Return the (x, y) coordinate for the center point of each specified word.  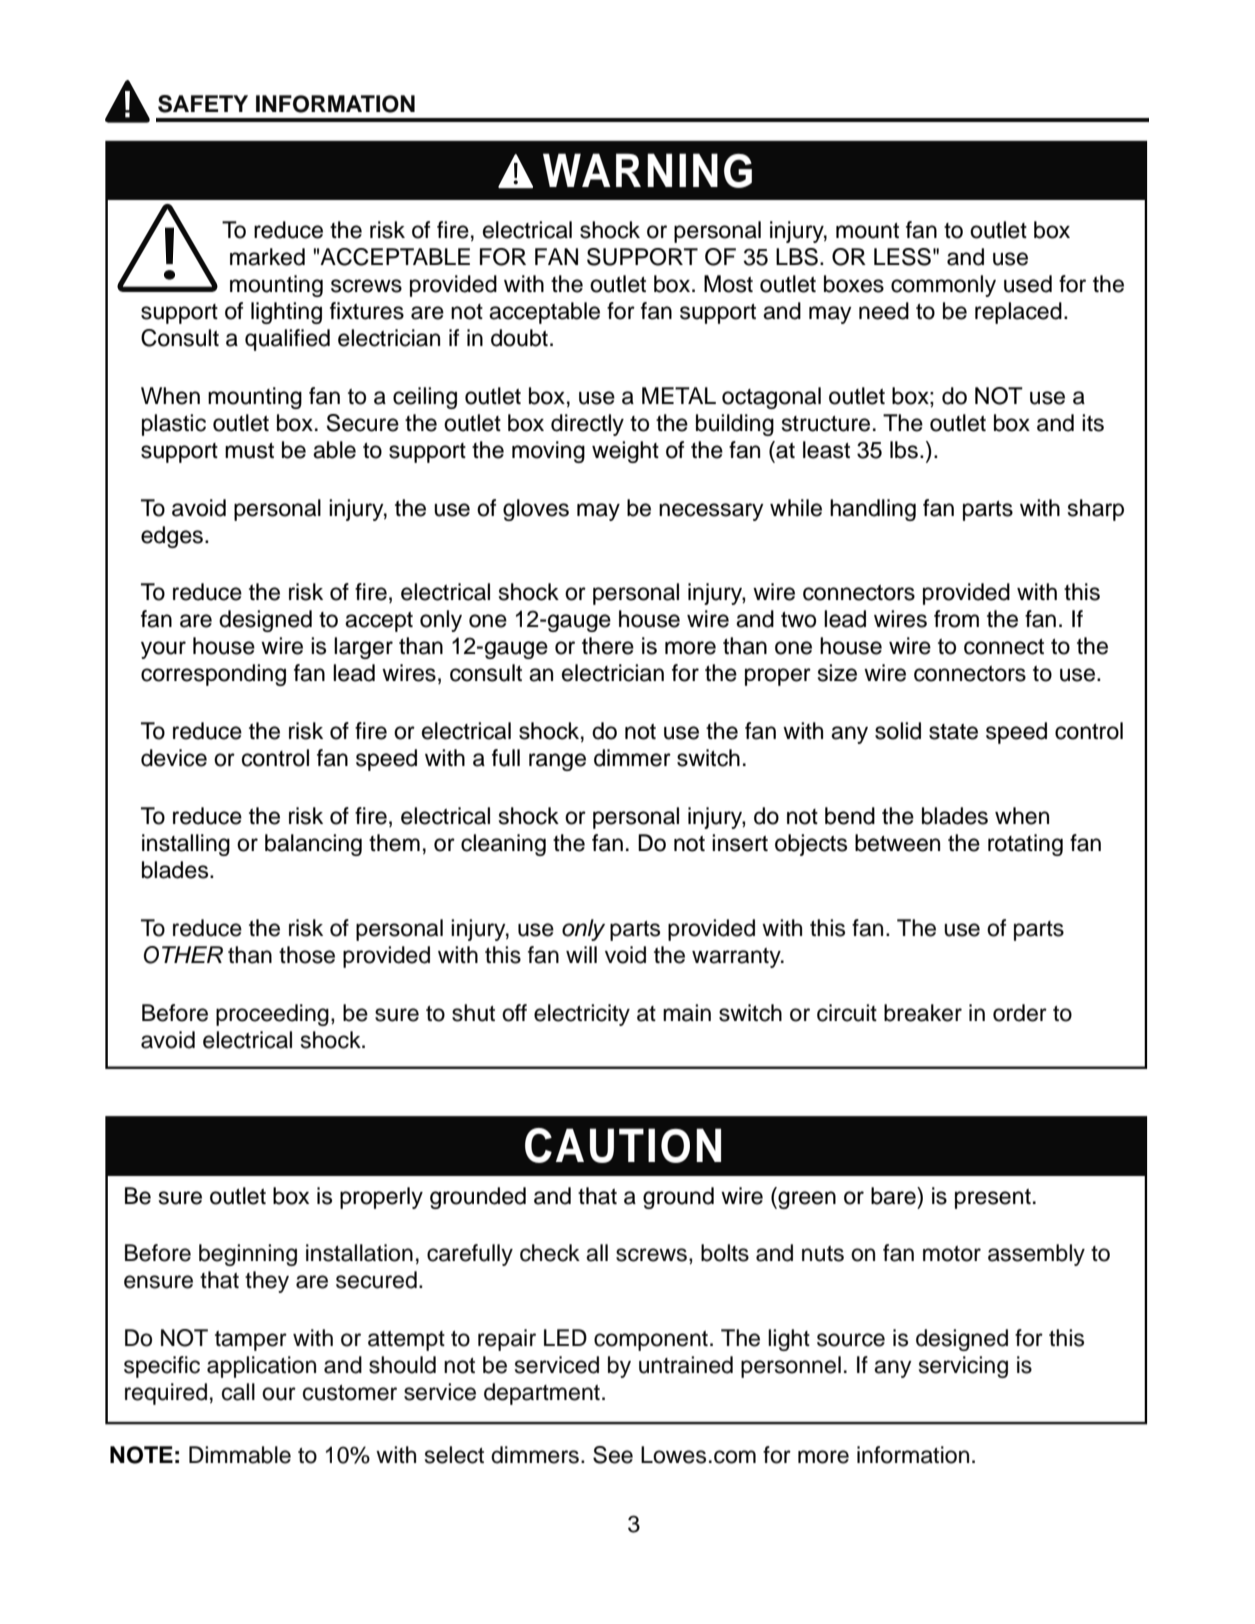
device (174, 758)
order (1020, 1013)
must (249, 451)
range (557, 762)
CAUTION (623, 1145)
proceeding (272, 1015)
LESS (902, 257)
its (1093, 423)
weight (625, 452)
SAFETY (203, 104)
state (953, 732)
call (238, 1392)
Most (728, 284)
